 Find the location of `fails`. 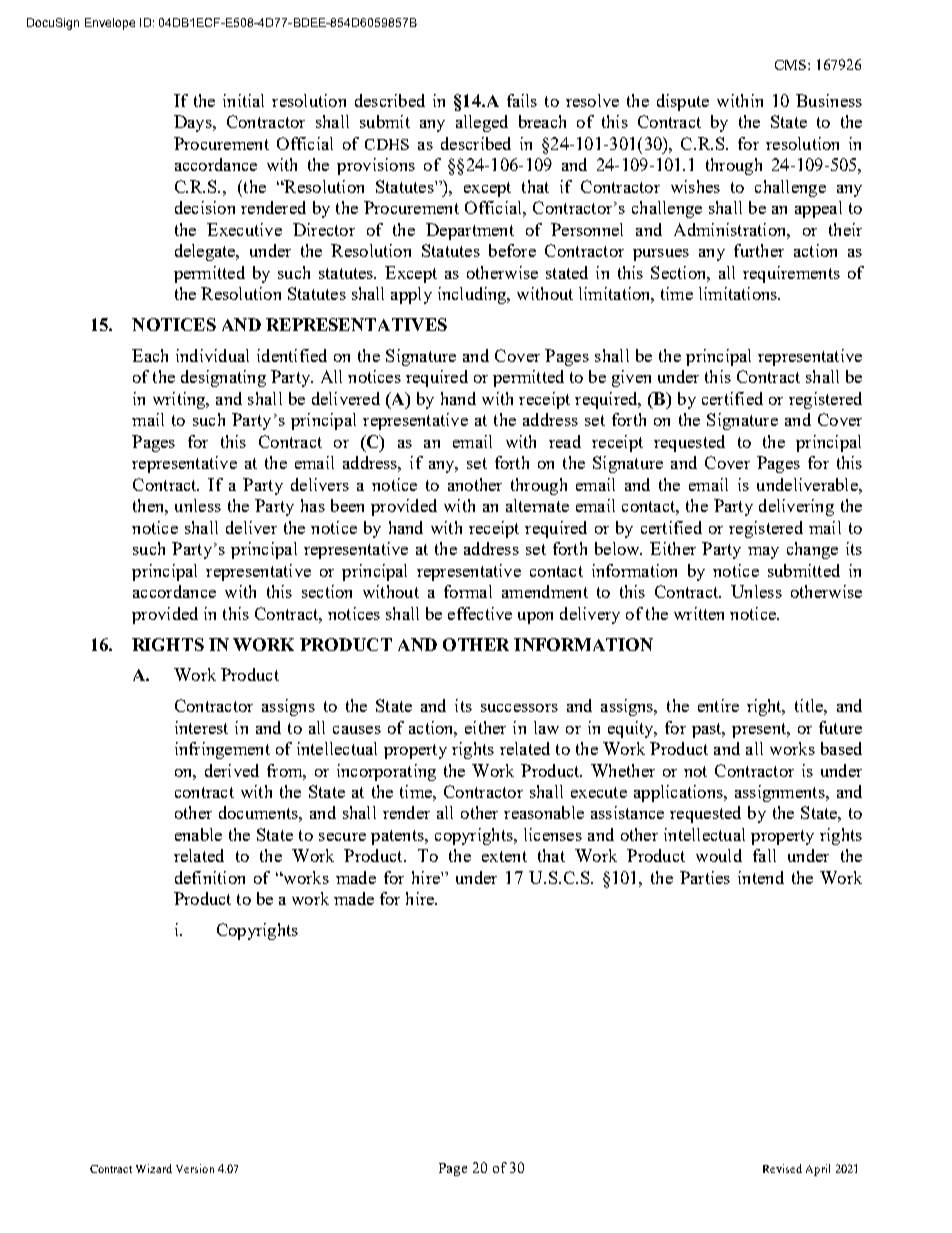

fails is located at coordinates (522, 100).
